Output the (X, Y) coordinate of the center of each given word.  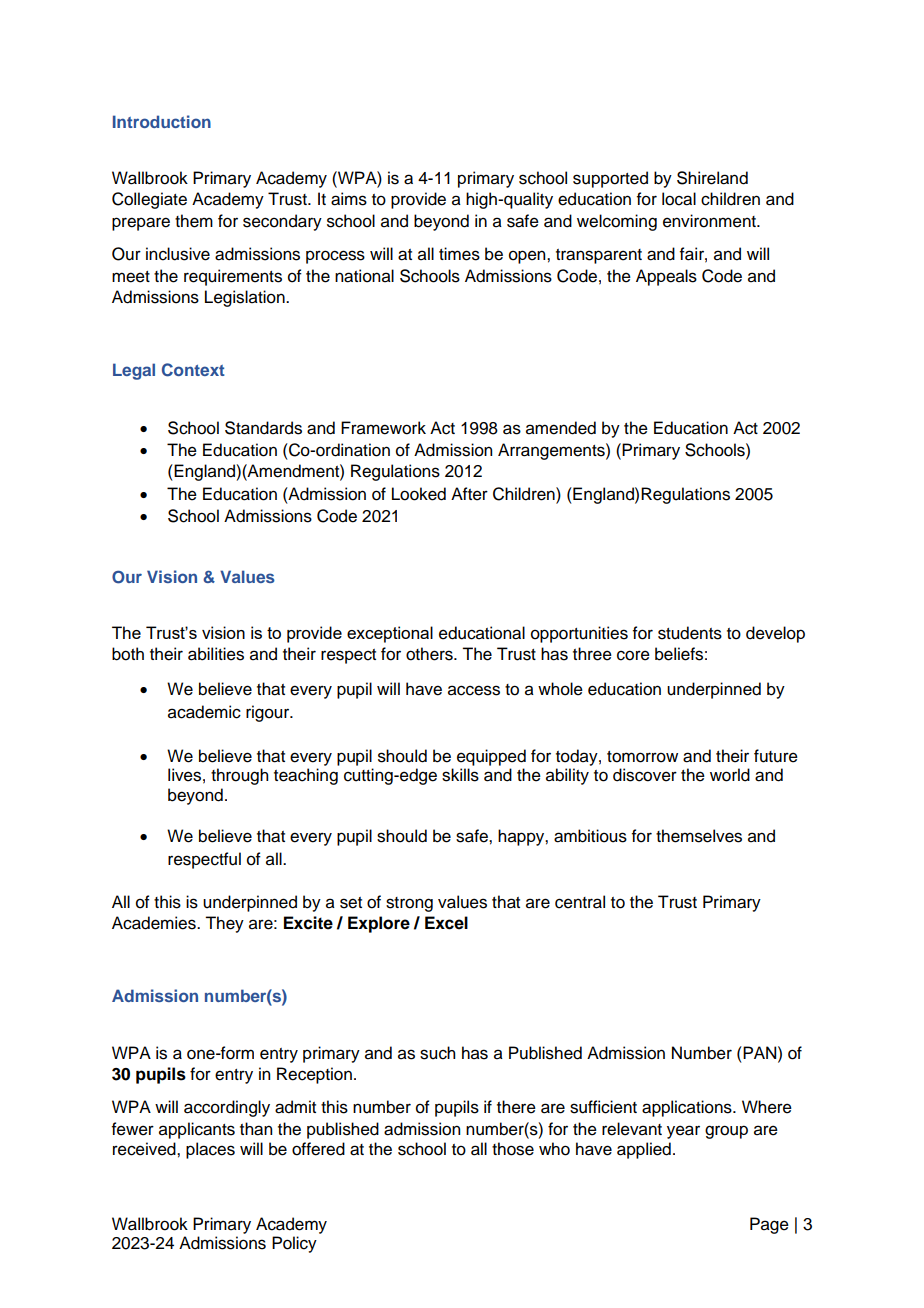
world (730, 775)
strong (409, 904)
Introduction (162, 121)
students (690, 633)
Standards (263, 428)
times (459, 254)
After (469, 494)
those (513, 1149)
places (210, 1150)
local (679, 199)
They (224, 924)
